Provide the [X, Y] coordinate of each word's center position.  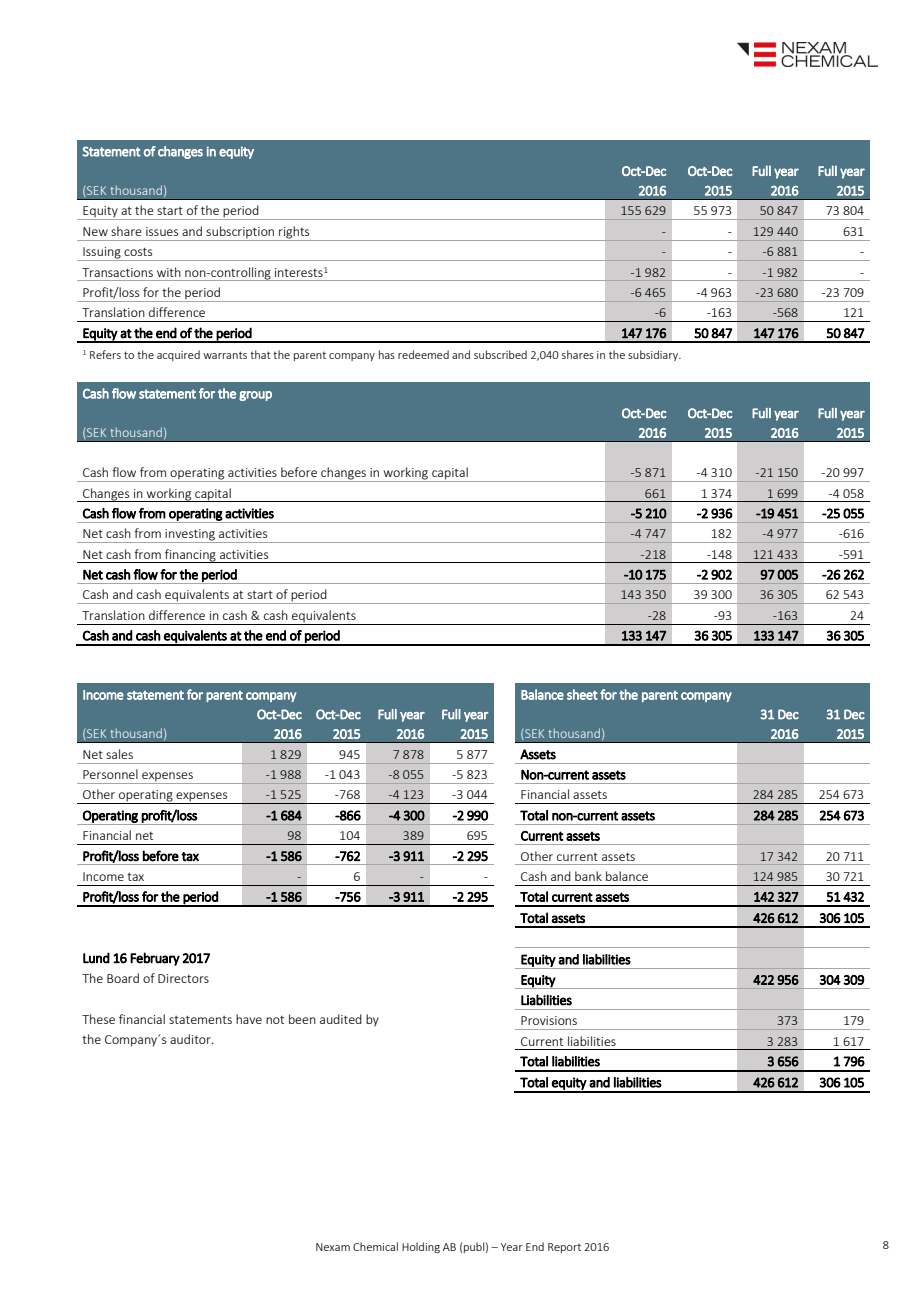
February [155, 959]
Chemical [375, 1246]
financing [190, 556]
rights [294, 233]
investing [190, 536]
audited [341, 1019]
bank [588, 876]
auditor [191, 1039]
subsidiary [654, 355]
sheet [582, 694]
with [169, 272]
